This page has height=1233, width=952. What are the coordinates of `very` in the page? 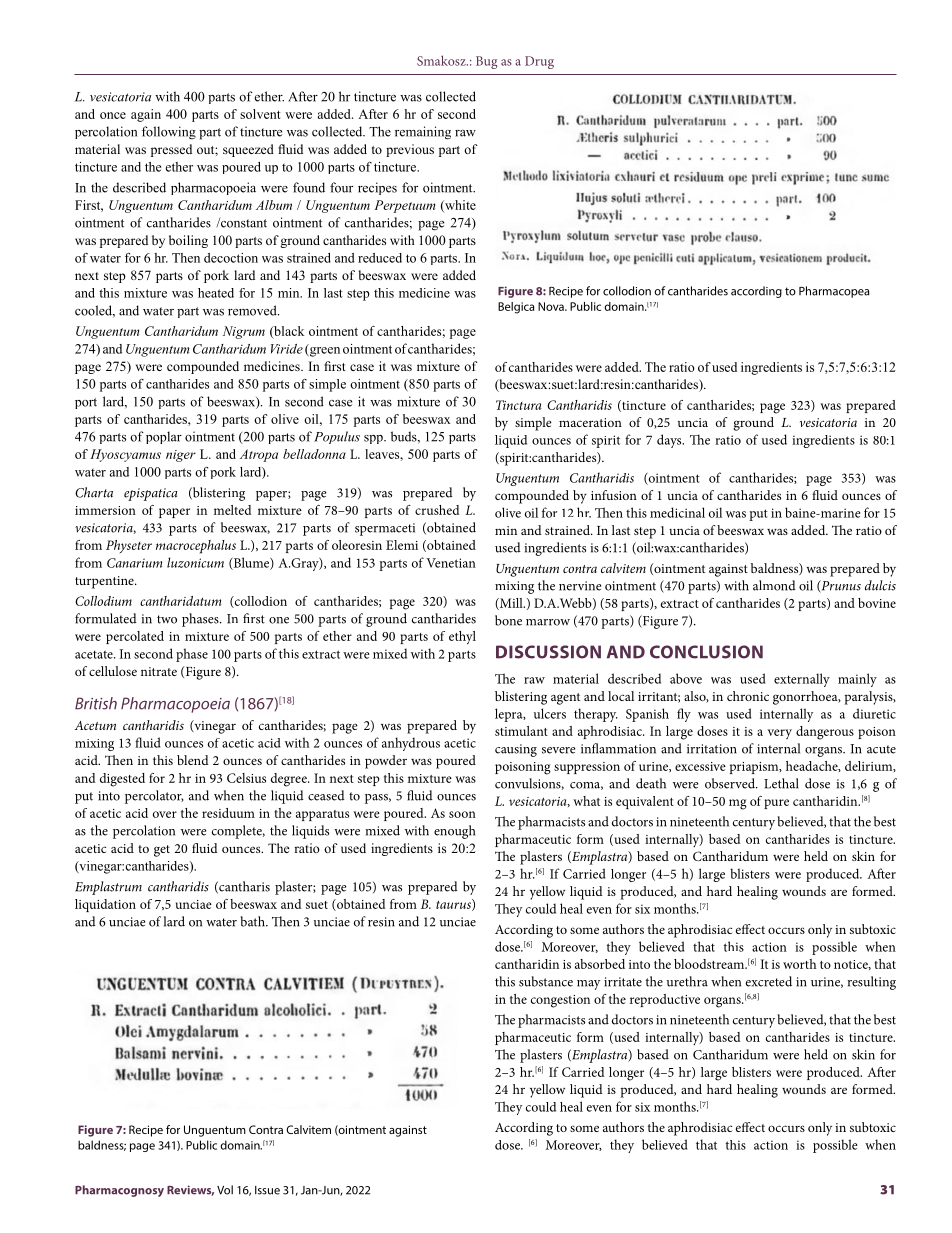 It's located at (779, 734).
